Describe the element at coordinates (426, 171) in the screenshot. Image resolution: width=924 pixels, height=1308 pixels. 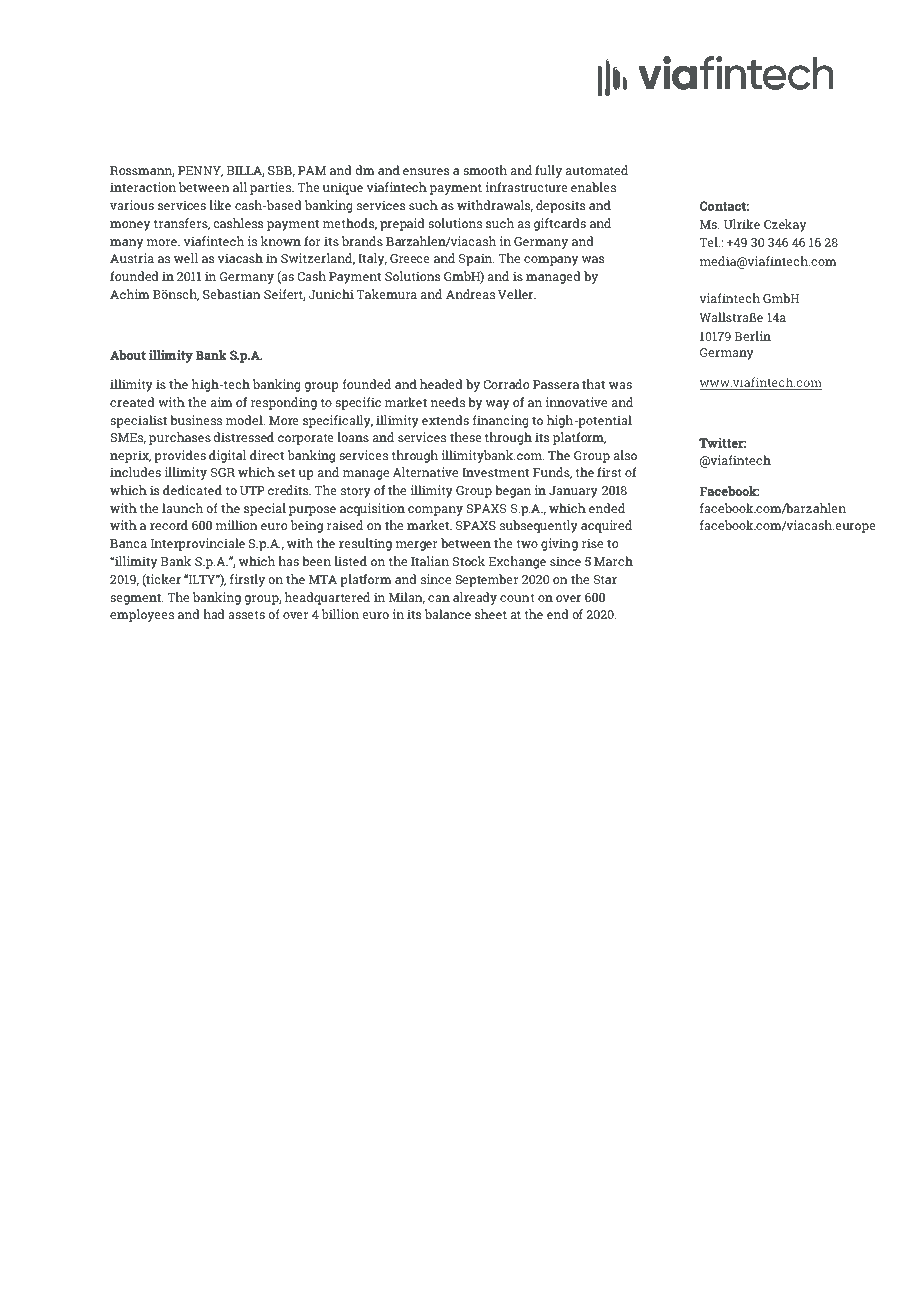
I see `ensures` at that location.
